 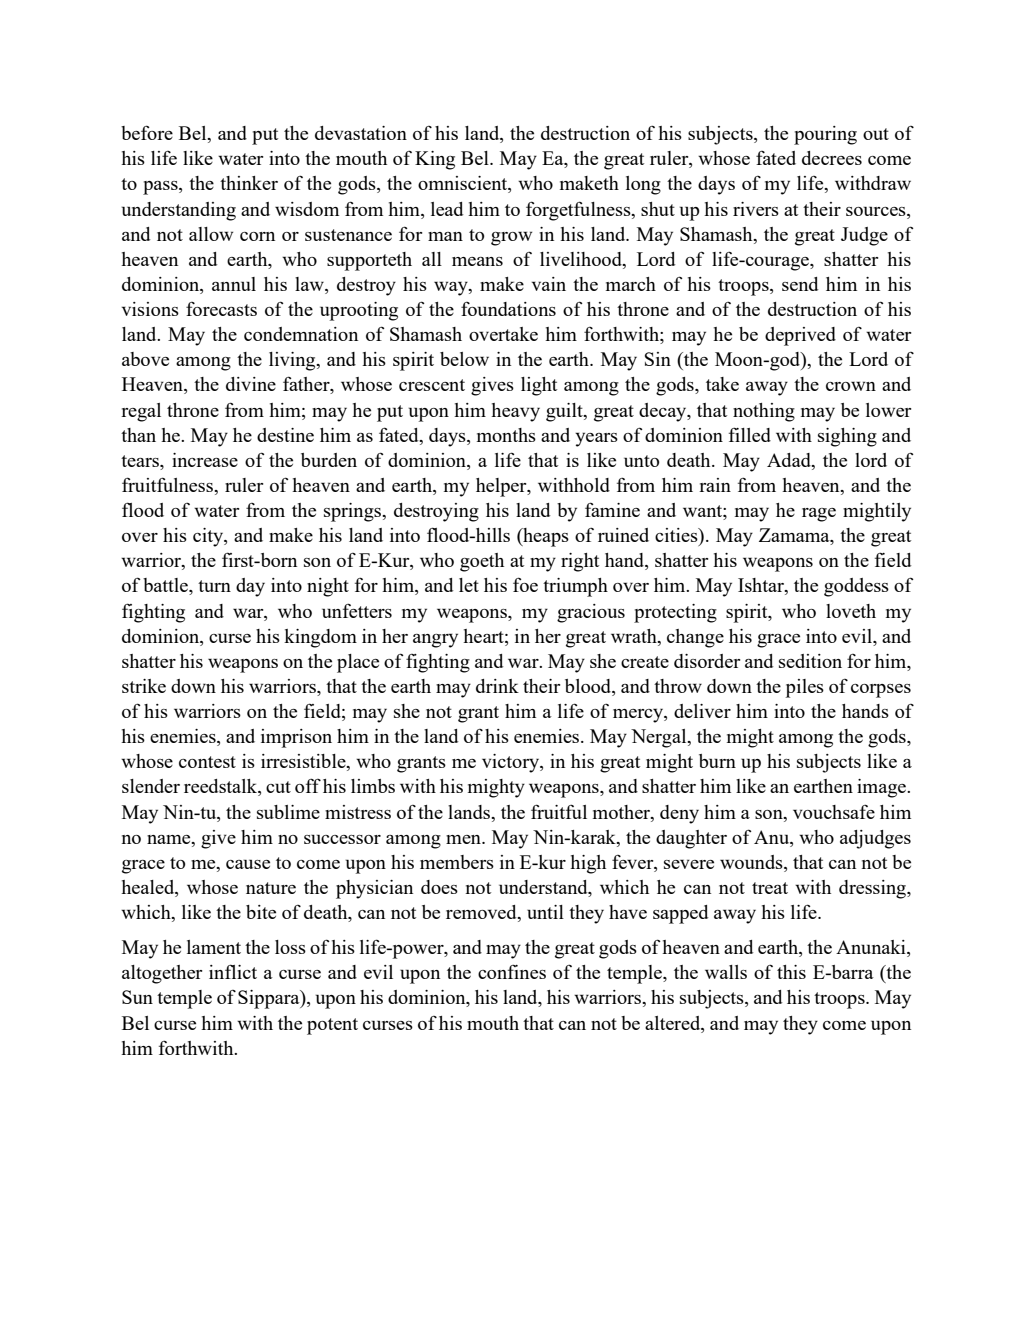 What do you see at coordinates (805, 688) in the screenshot?
I see `piles` at bounding box center [805, 688].
